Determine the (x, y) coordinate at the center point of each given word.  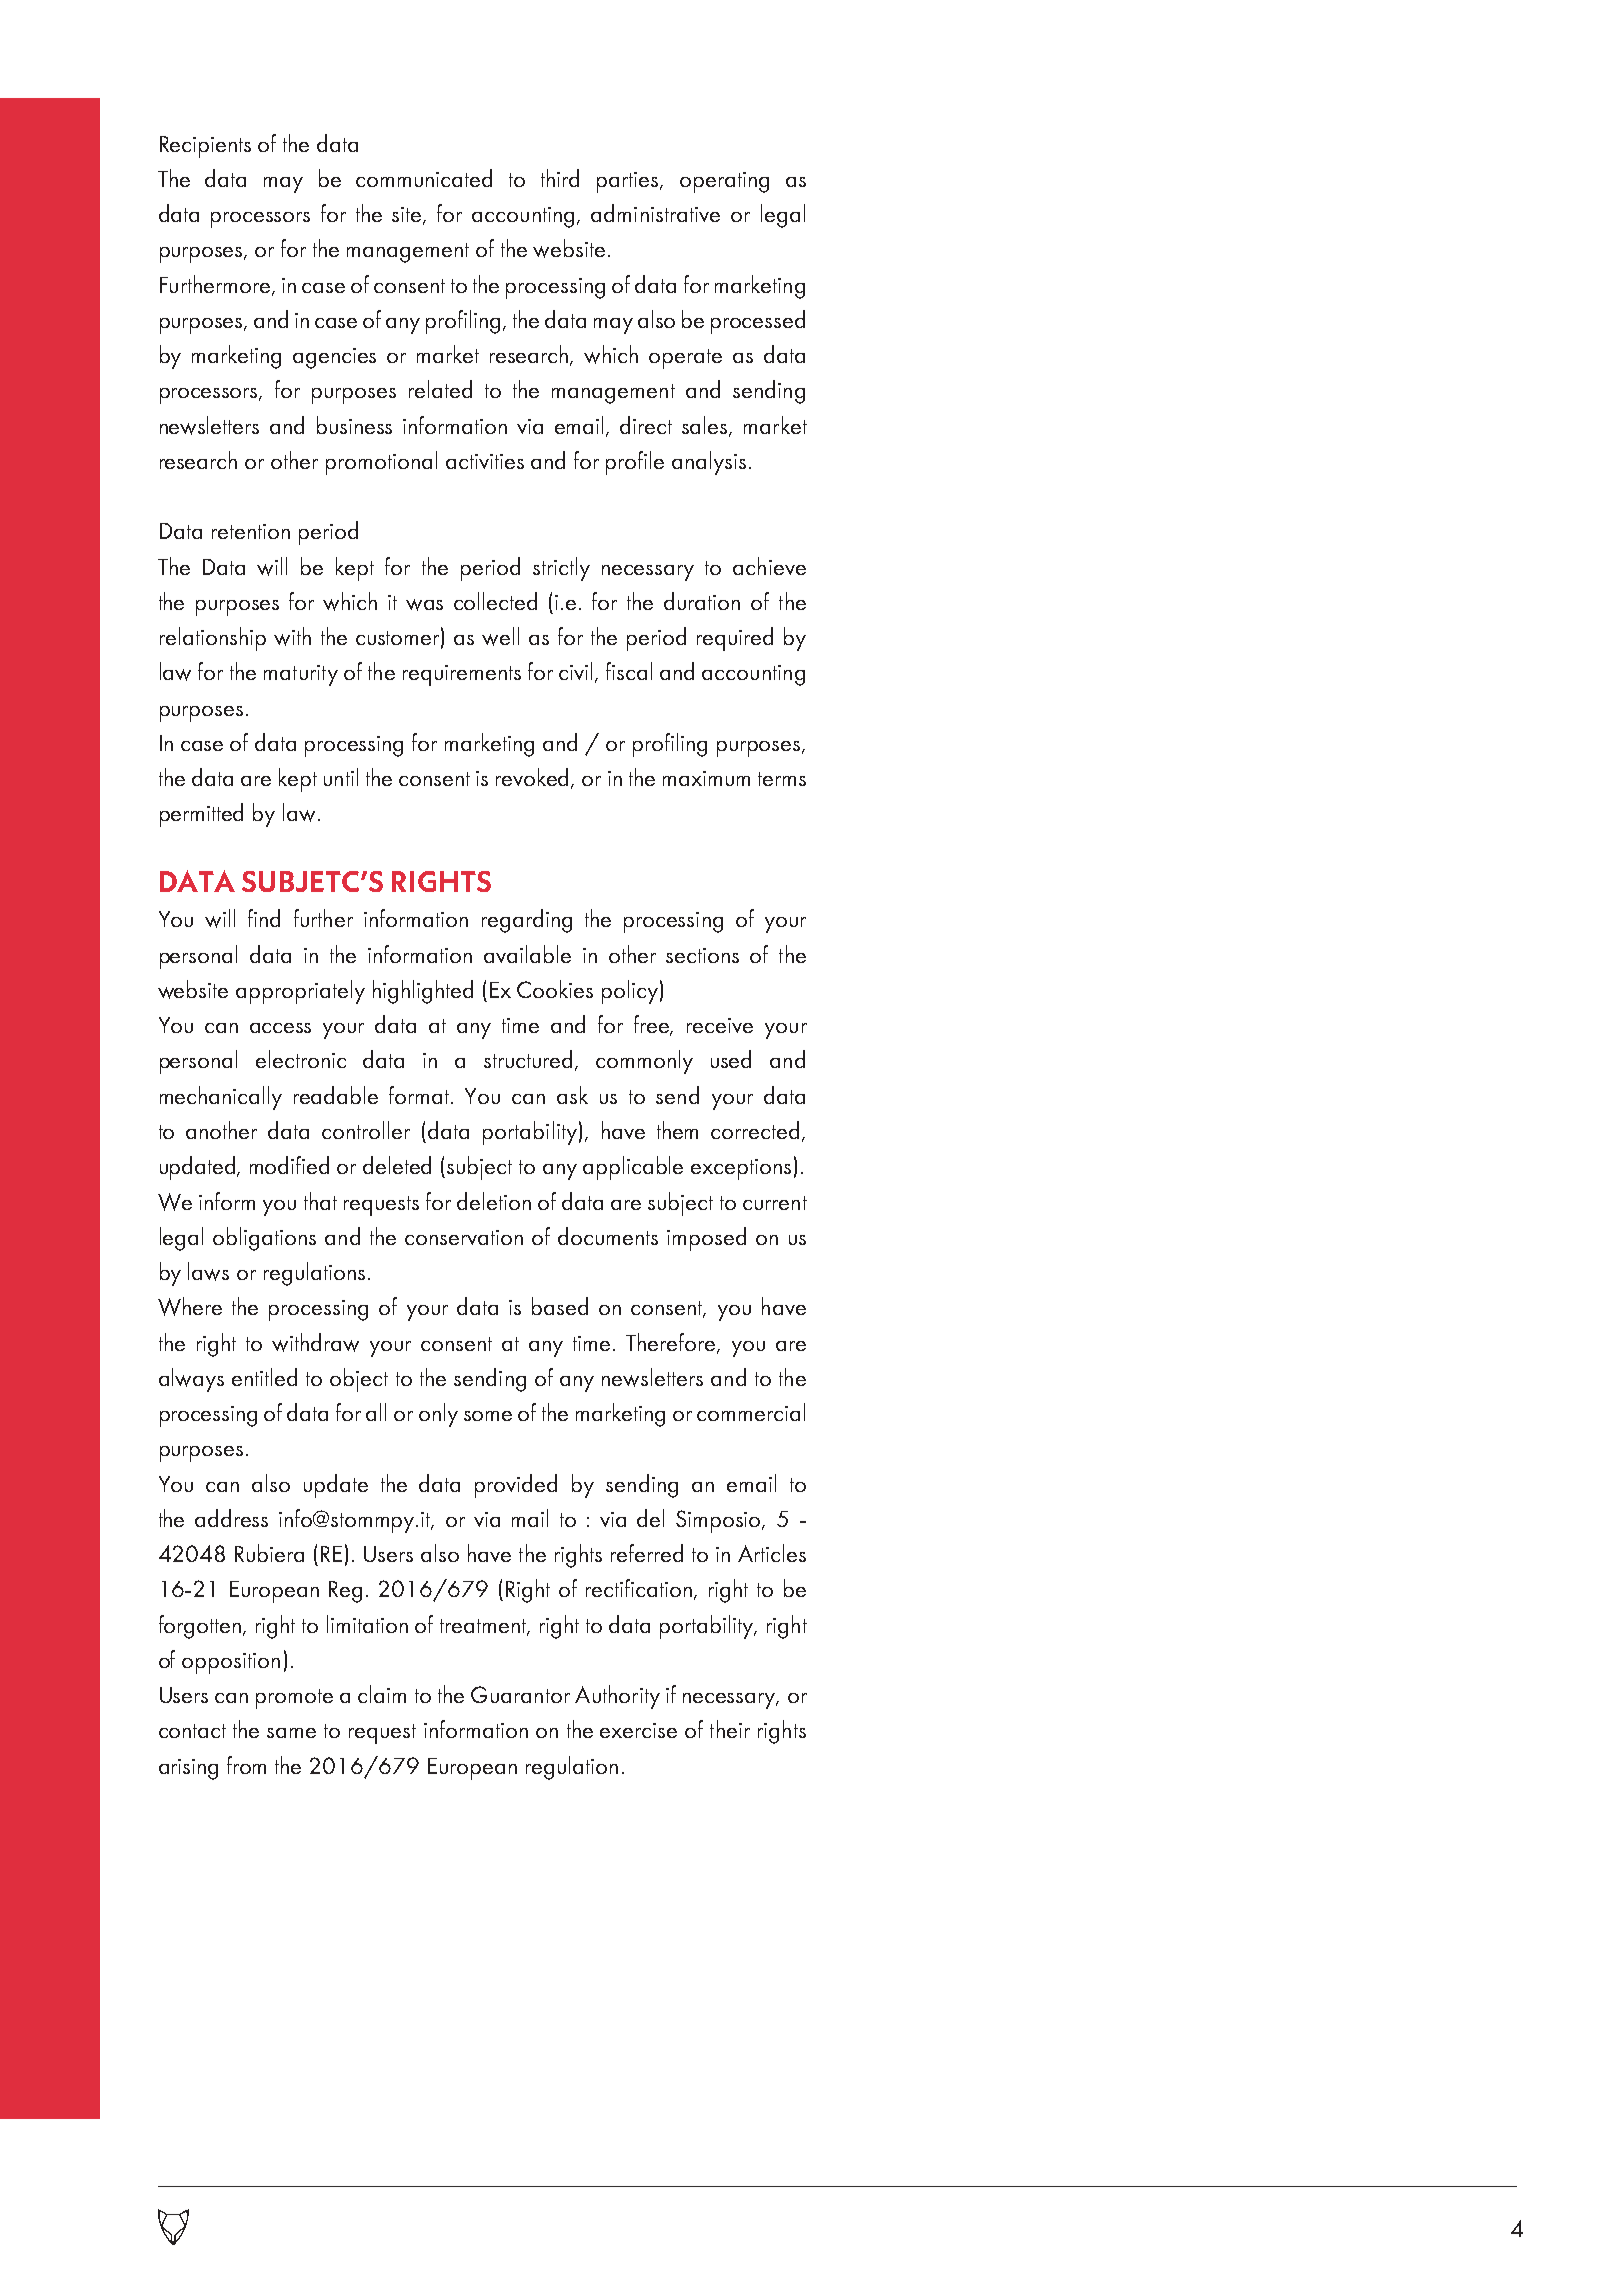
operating (724, 182)
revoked (534, 778)
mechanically (221, 1098)
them (677, 1130)
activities (485, 461)
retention (251, 531)
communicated (424, 178)
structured (530, 1060)
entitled (264, 1377)
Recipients (205, 147)
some (488, 1416)
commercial (751, 1412)
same (291, 1733)
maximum (706, 778)
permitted (201, 815)
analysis (709, 463)
